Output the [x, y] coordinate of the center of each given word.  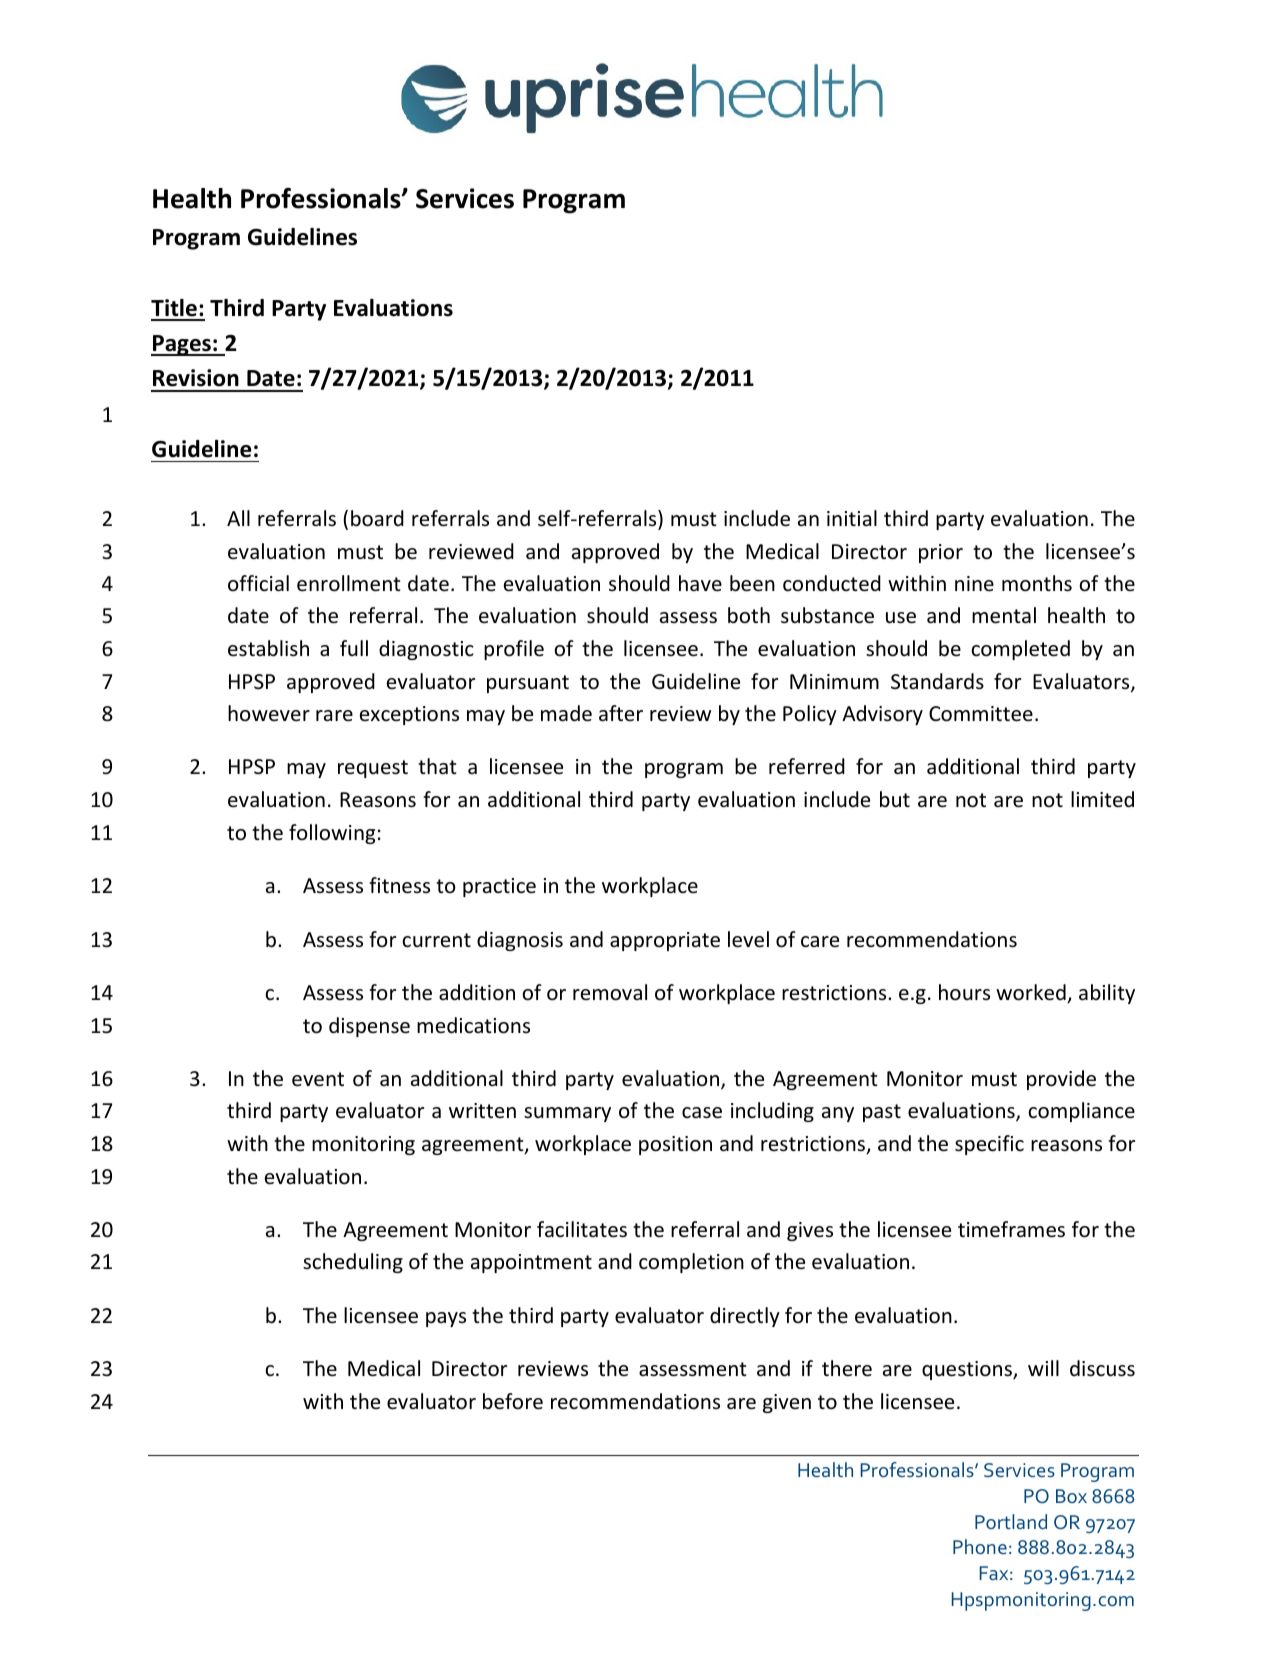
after [621, 713]
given [787, 1403]
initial [852, 518]
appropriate [665, 941]
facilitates [582, 1229]
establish [268, 648]
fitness [399, 885]
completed [1020, 650]
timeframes [1011, 1229]
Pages [182, 345]
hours [964, 992]
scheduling [353, 1263]
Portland [1011, 1521]
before [513, 1401]
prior [941, 553]
